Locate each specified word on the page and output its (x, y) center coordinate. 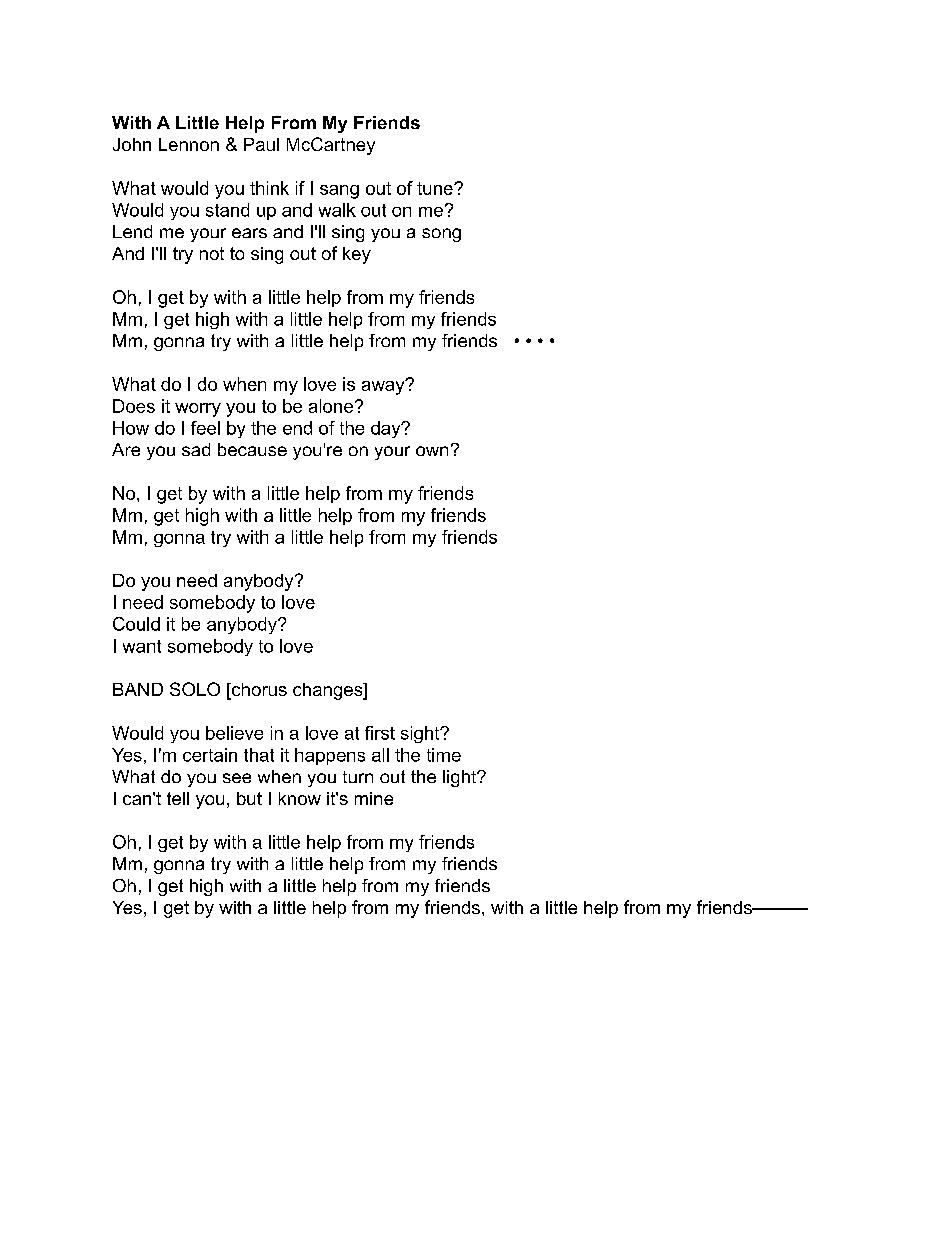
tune (436, 188)
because (252, 449)
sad (196, 449)
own (432, 451)
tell (178, 798)
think (269, 188)
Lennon (189, 144)
